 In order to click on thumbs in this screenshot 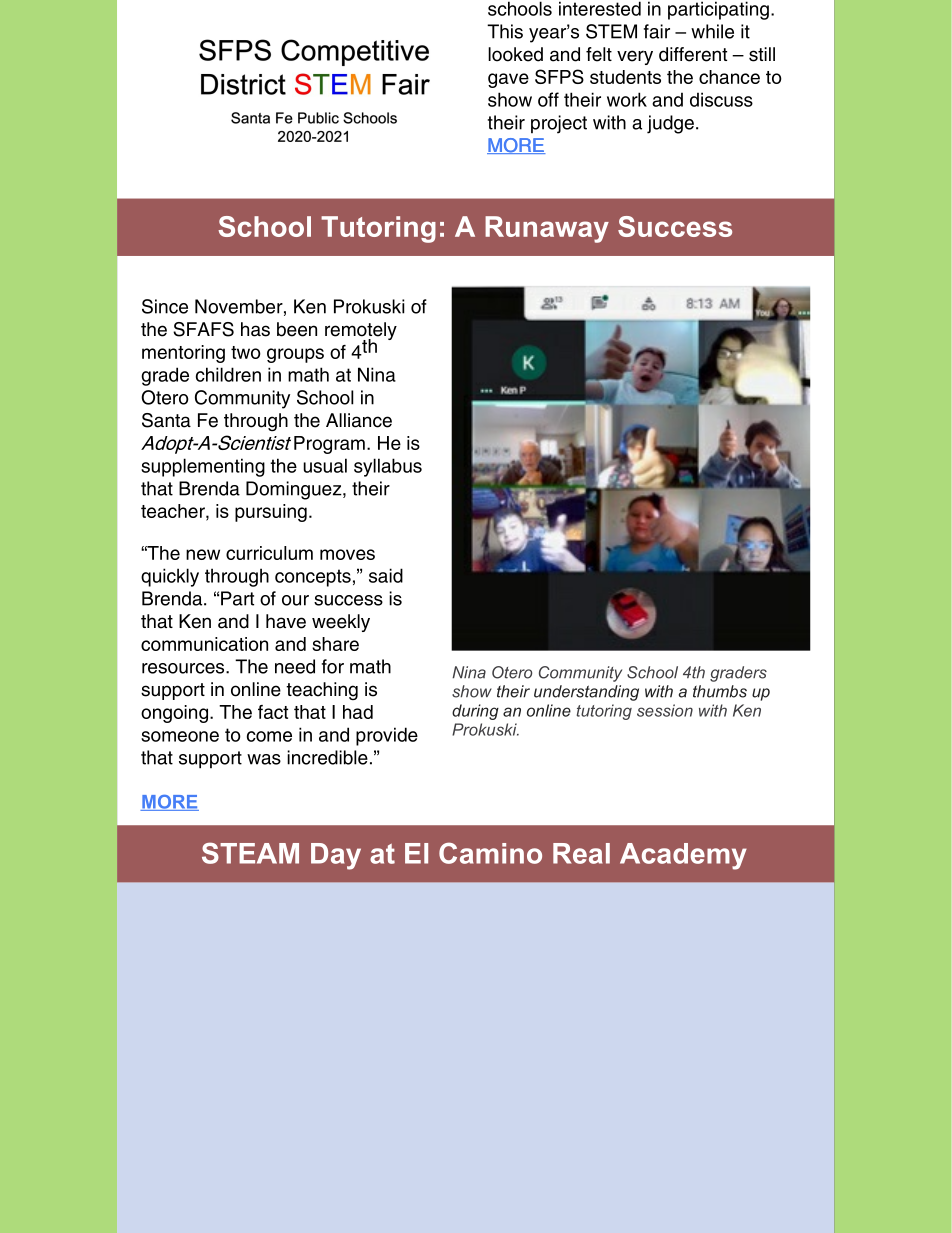, I will do `click(720, 691)`.
